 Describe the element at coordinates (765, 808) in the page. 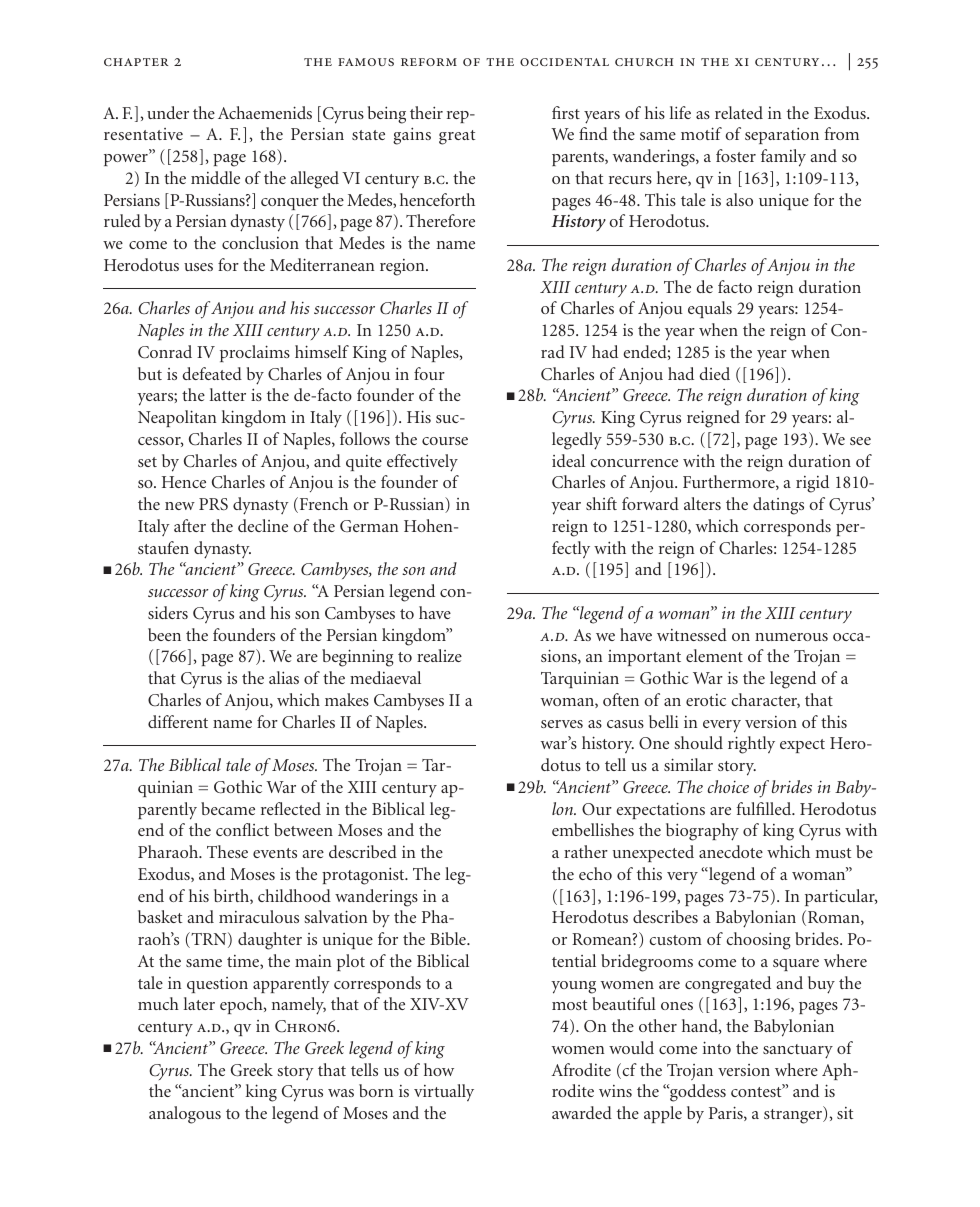

I see `fulfilled` at that location.
